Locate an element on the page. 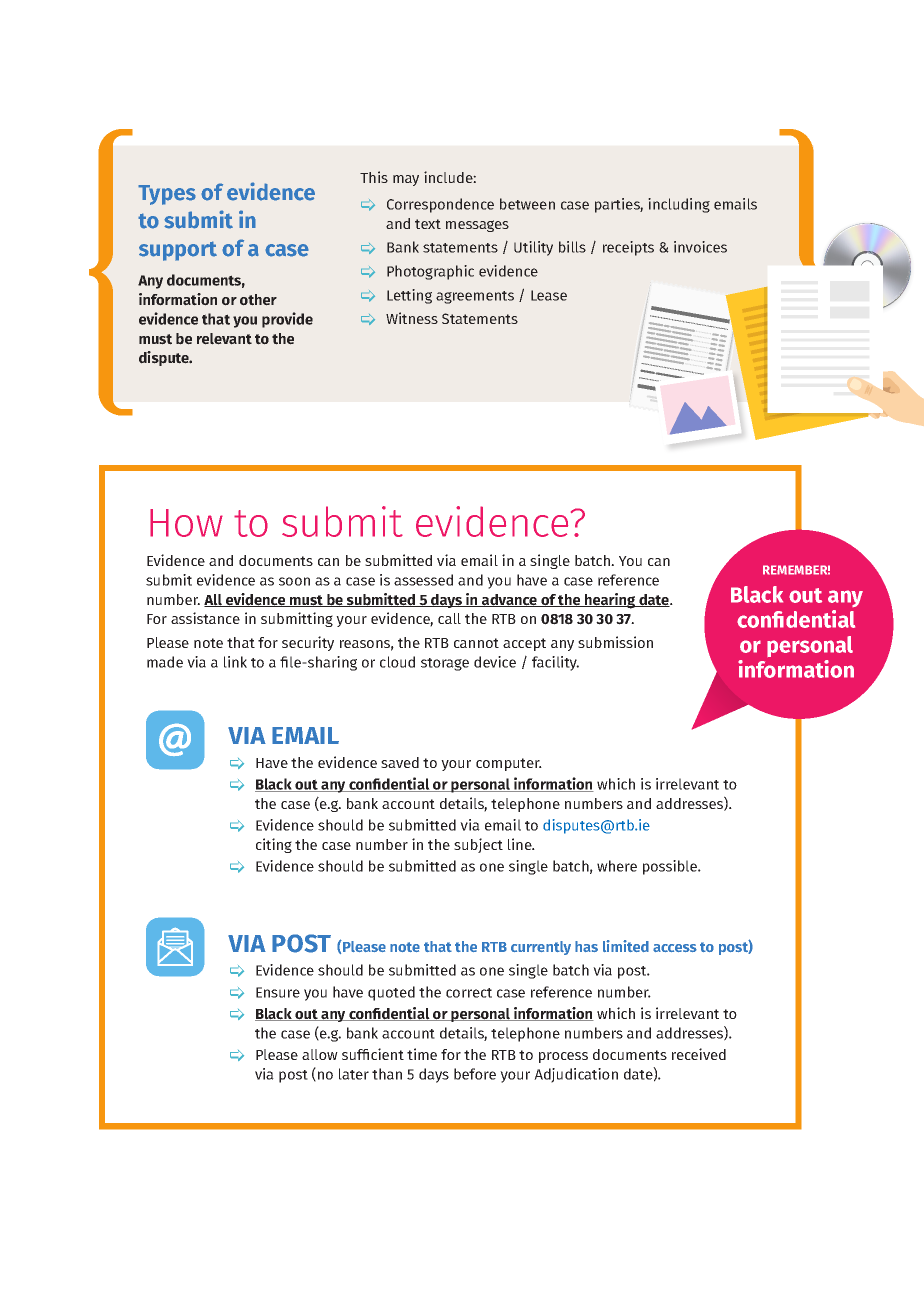 The height and width of the document is (1308, 924). citing is located at coordinates (274, 845).
